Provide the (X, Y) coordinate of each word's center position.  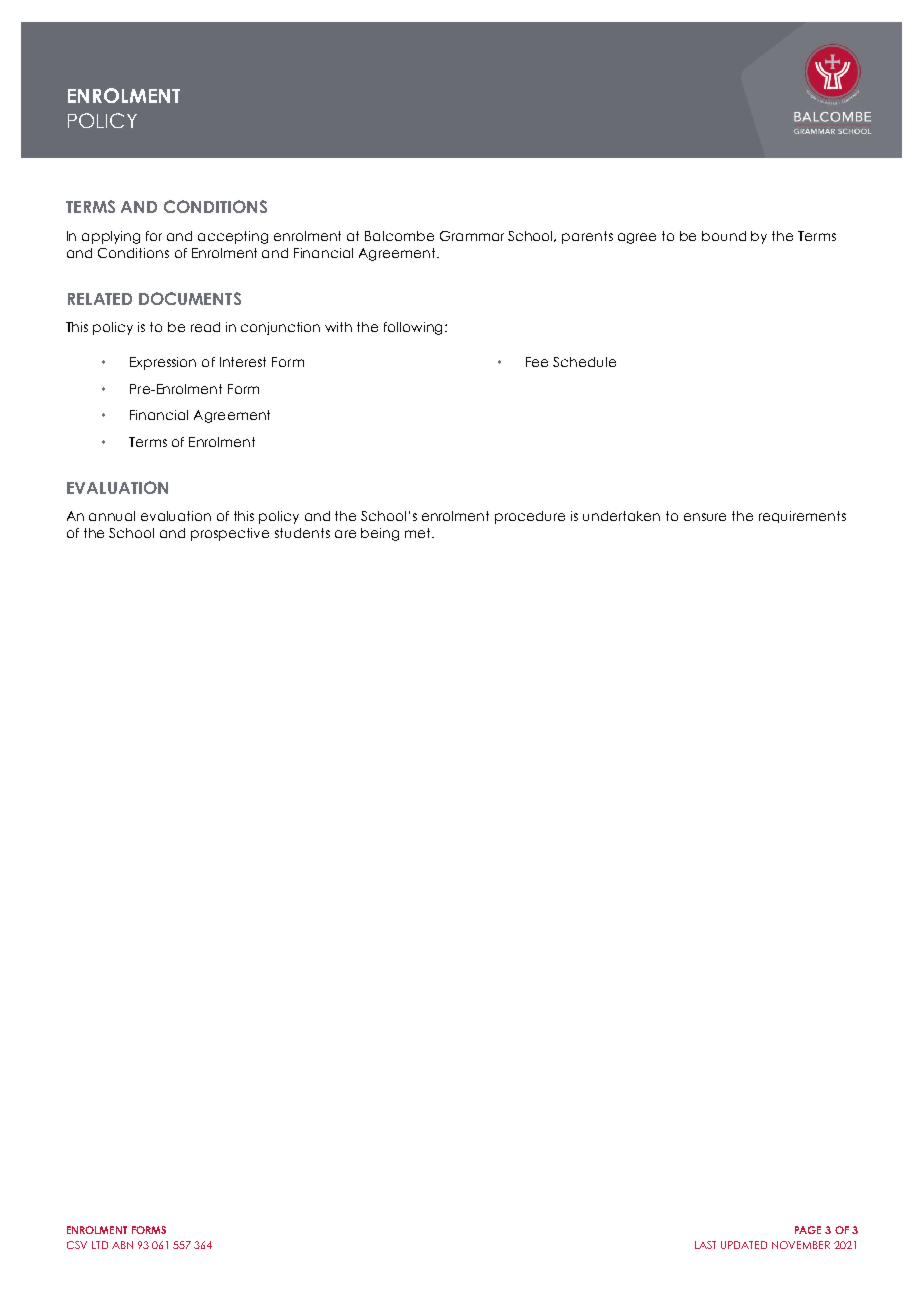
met (419, 533)
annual (112, 516)
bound (724, 236)
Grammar (472, 236)
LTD (100, 1245)
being (380, 534)
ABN (122, 1245)
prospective (230, 534)
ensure (705, 517)
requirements (802, 517)
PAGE (808, 1230)
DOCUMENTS (190, 298)
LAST (705, 1245)
